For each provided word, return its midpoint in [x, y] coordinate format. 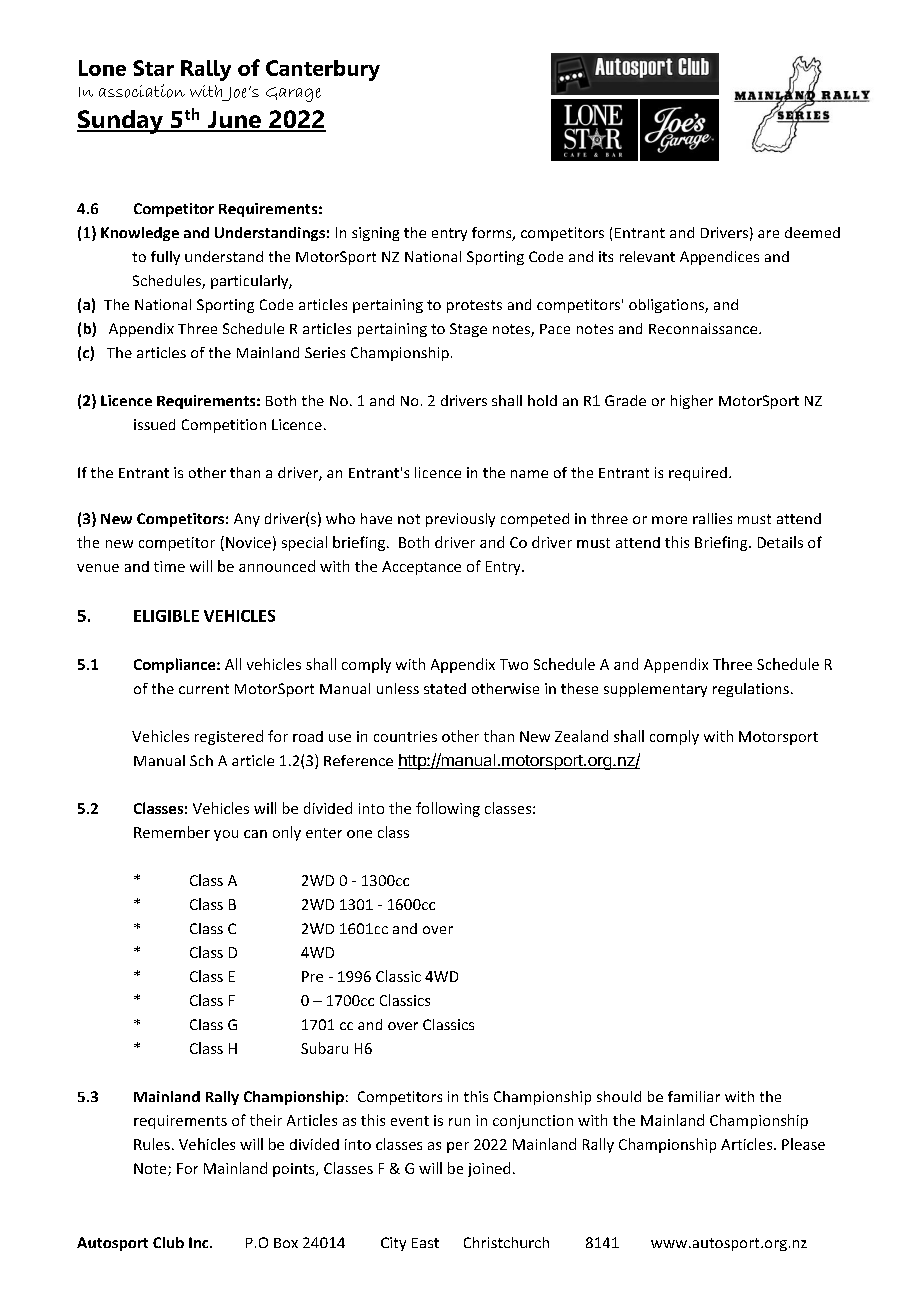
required [698, 474]
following [448, 809]
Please [803, 1144]
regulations [751, 690]
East [425, 1243]
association [142, 91]
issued [154, 424]
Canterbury [323, 70]
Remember [172, 832]
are [768, 234]
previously [460, 520]
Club [168, 1242]
